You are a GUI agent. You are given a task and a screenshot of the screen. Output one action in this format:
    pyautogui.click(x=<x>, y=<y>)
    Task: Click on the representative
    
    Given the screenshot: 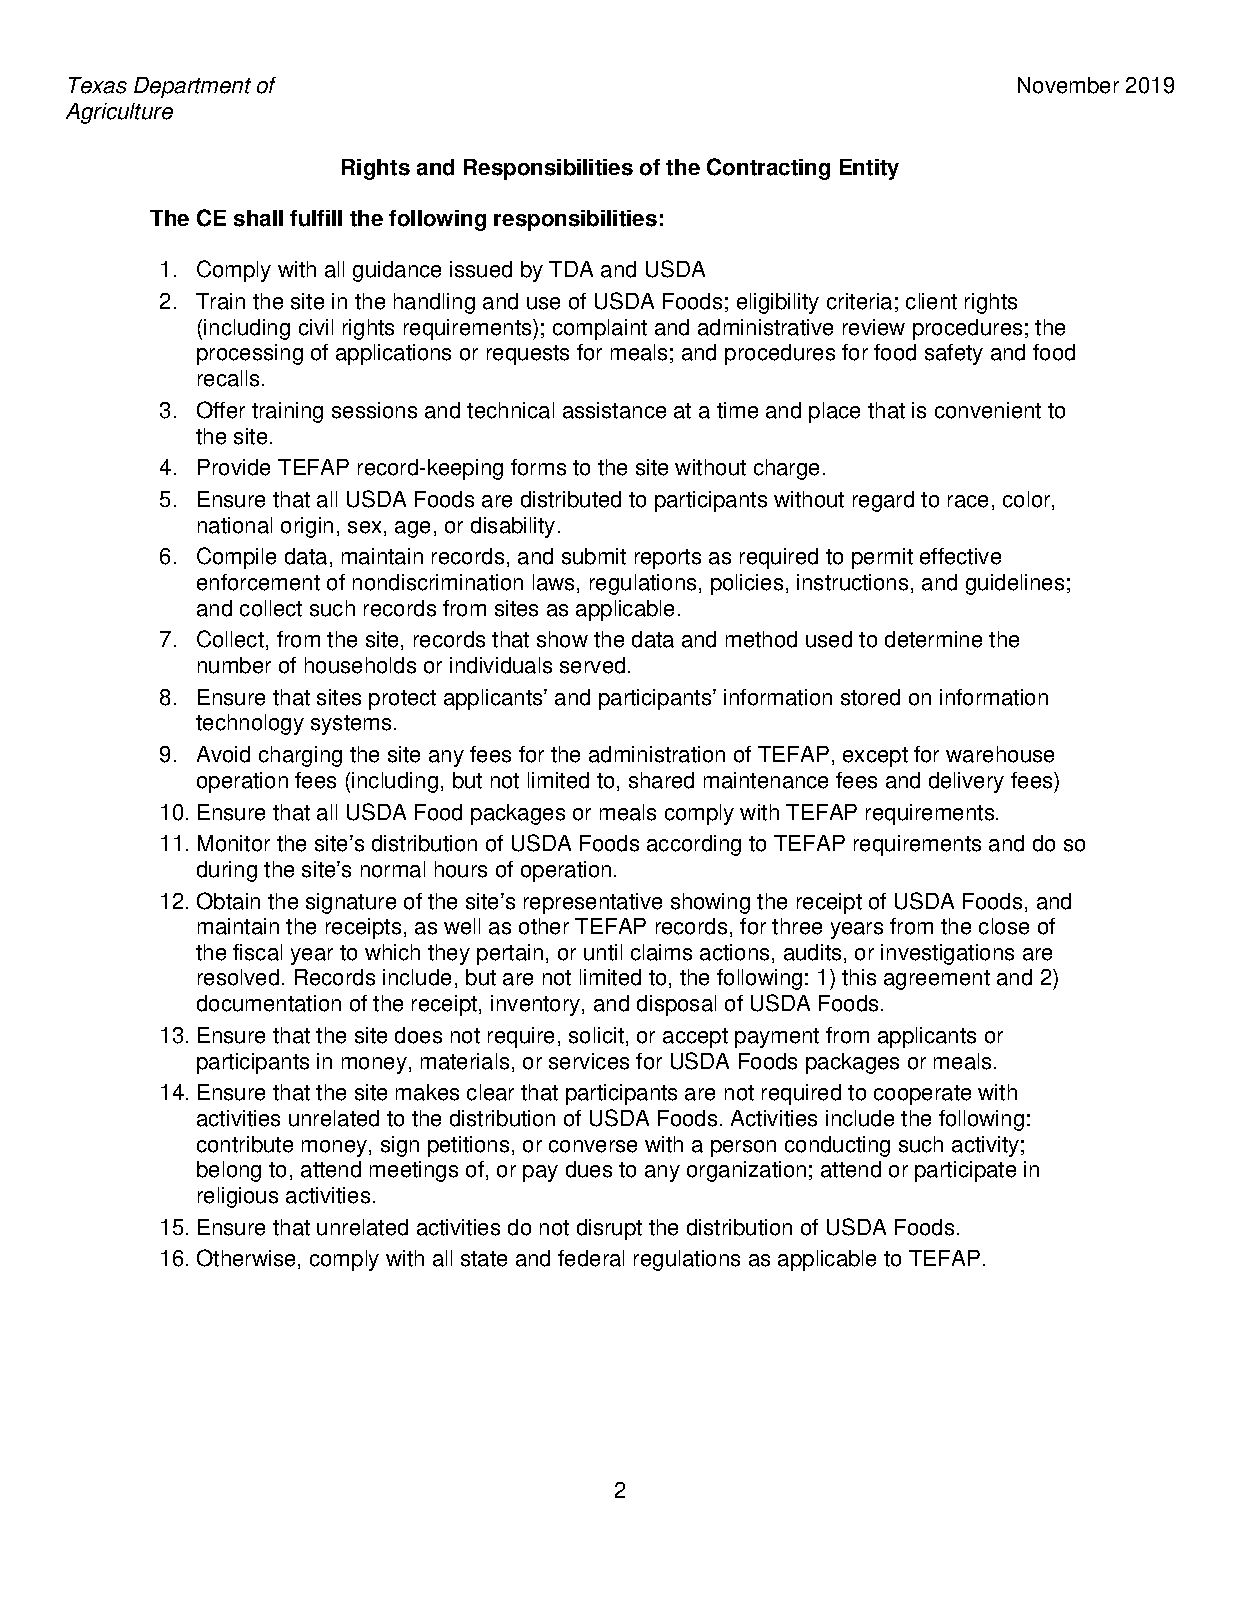 What is the action you would take?
    pyautogui.click(x=593, y=903)
